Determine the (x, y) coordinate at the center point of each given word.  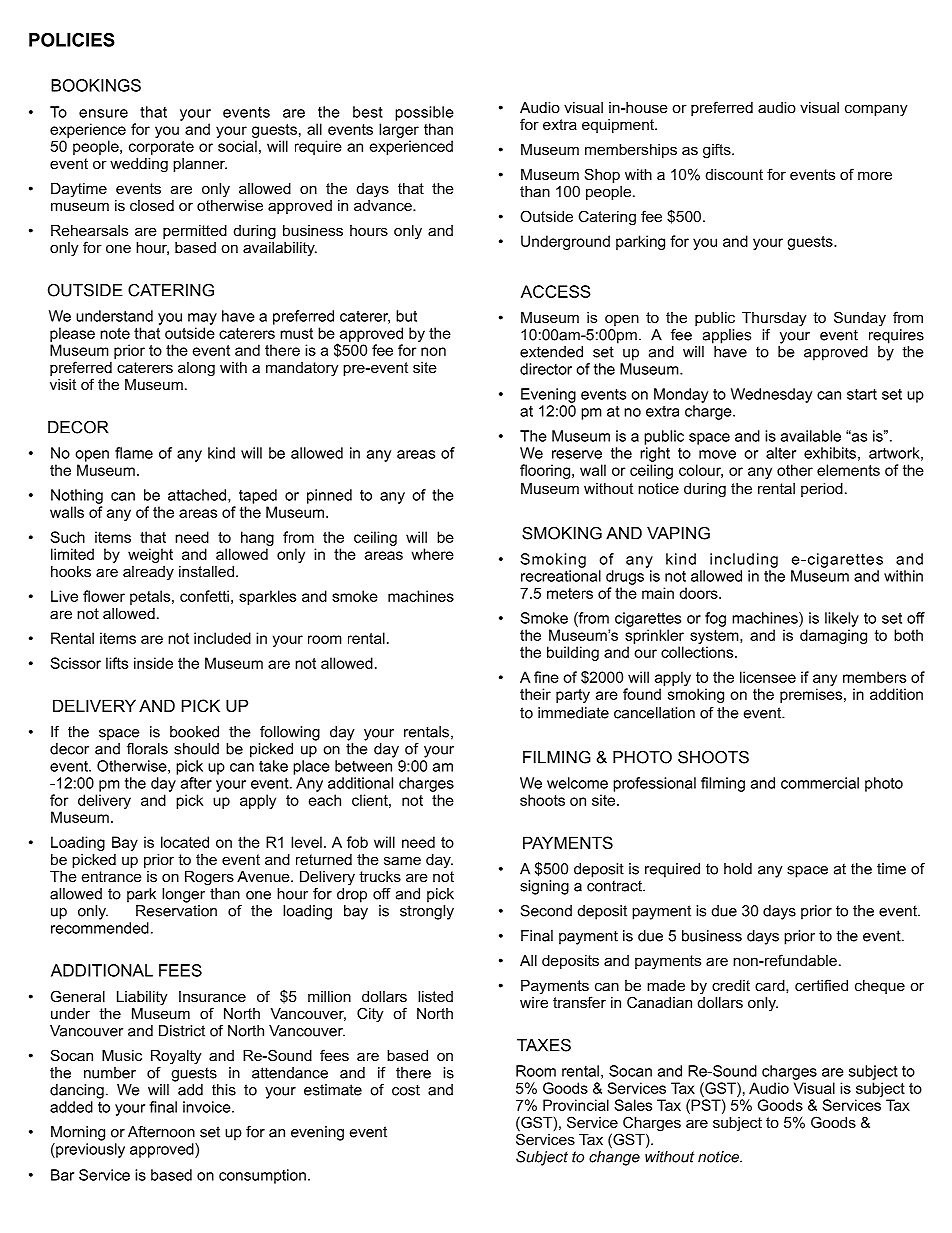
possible (424, 113)
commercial (820, 783)
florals (147, 749)
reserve (577, 454)
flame (134, 453)
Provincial (576, 1105)
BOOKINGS (96, 85)
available (811, 436)
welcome (577, 783)
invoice (208, 1107)
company (876, 110)
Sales (633, 1105)
